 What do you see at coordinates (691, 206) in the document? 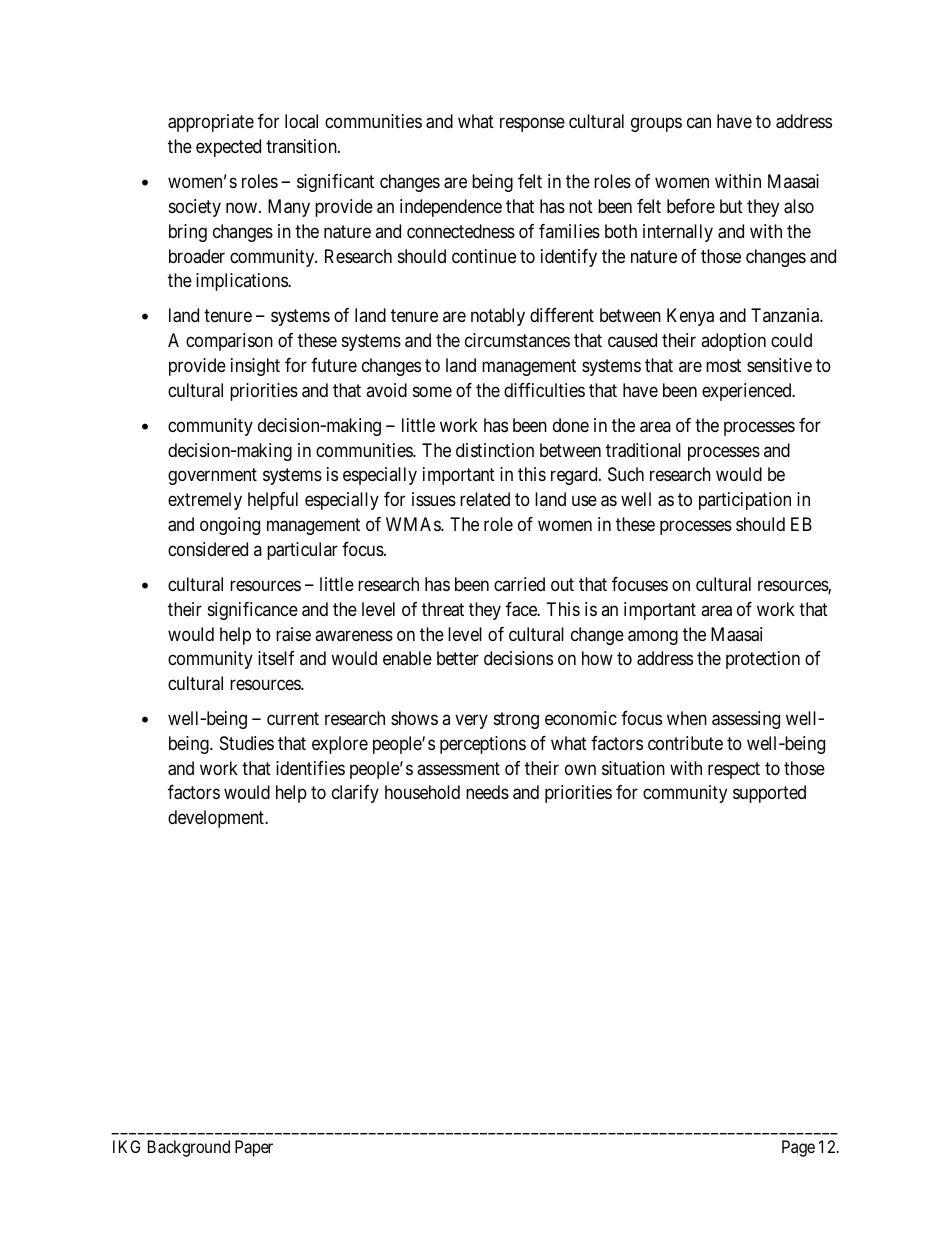
I see `before` at bounding box center [691, 206].
